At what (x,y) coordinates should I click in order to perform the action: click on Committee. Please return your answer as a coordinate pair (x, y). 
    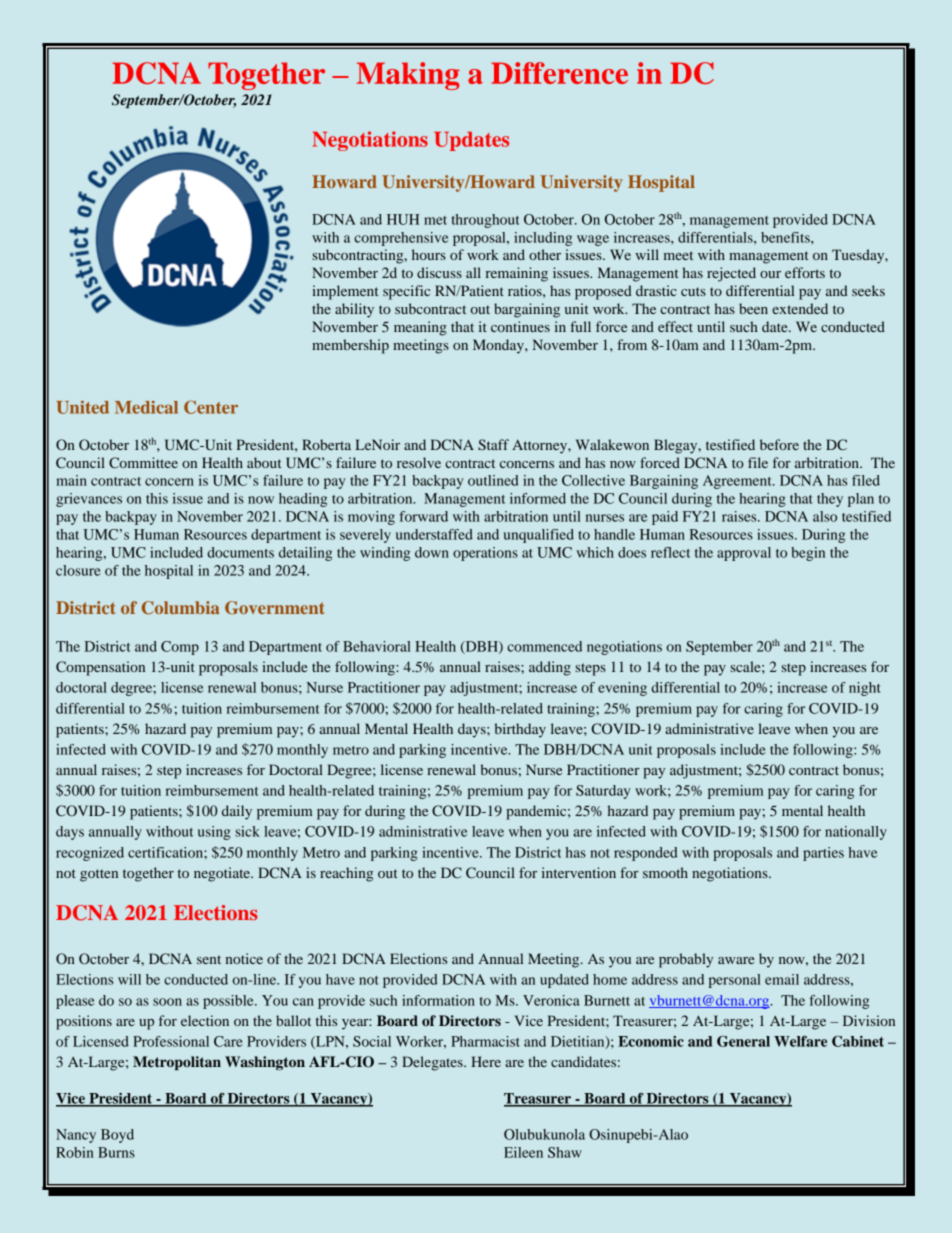
    Looking at the image, I should click on (143, 462).
